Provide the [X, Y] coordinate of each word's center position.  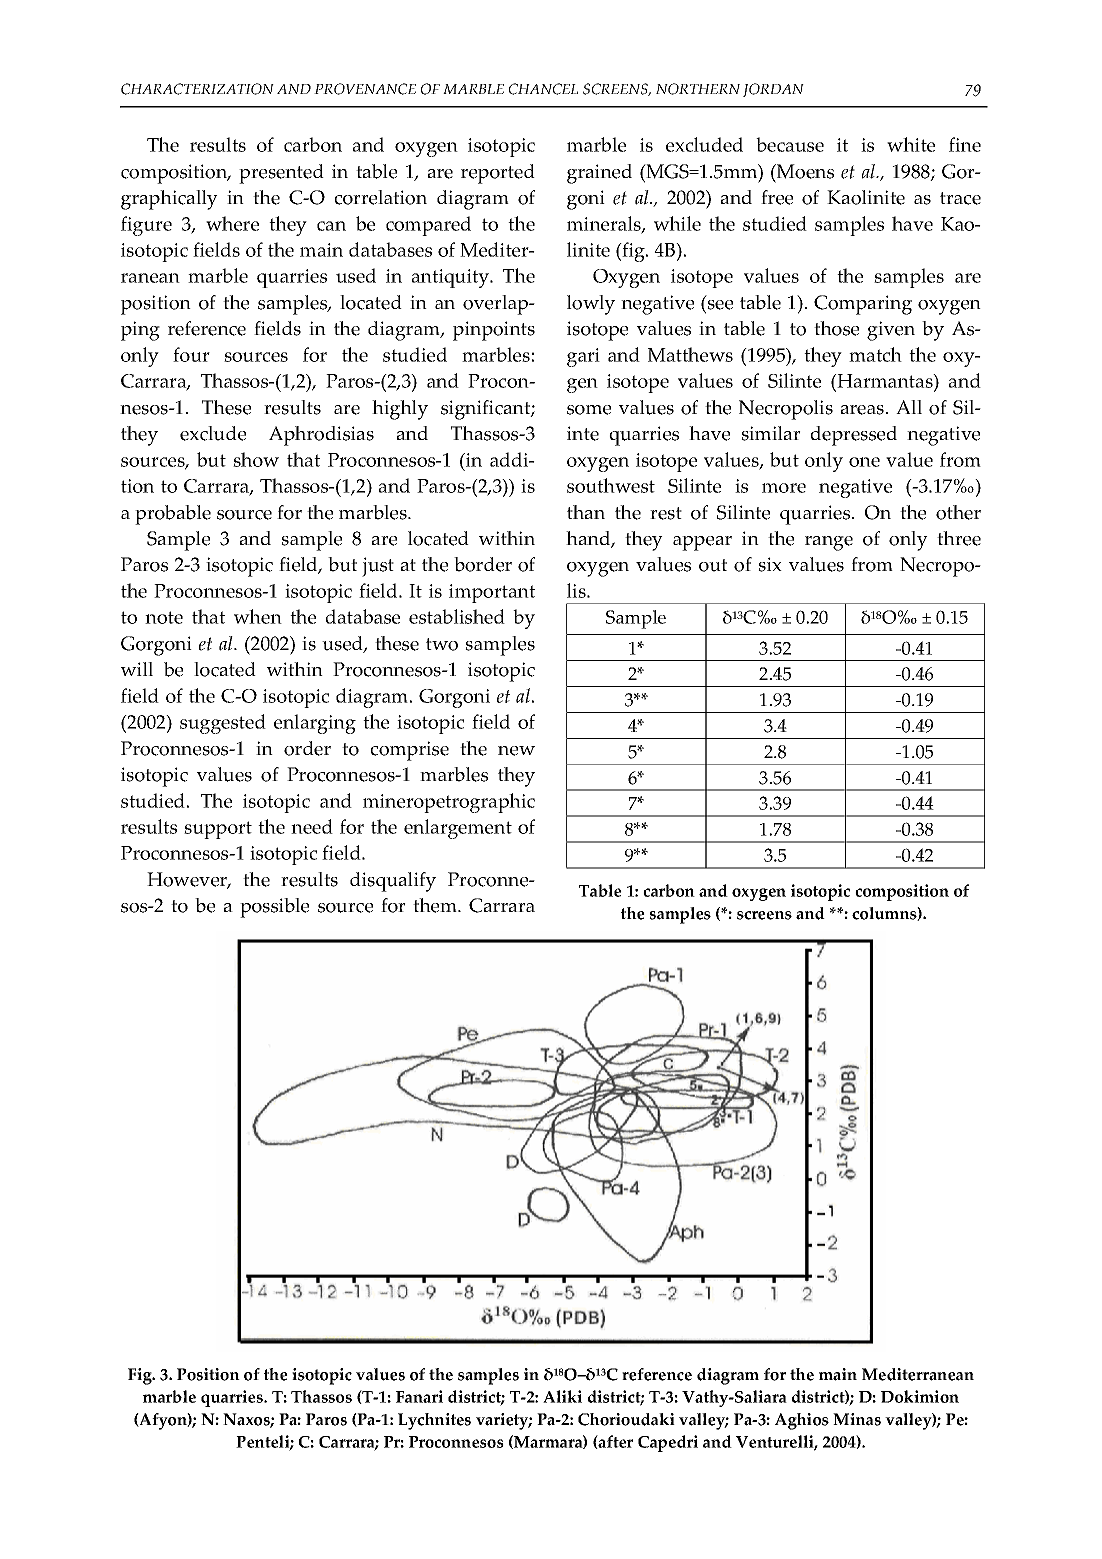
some [589, 410]
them [436, 905]
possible [274, 908]
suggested [223, 724]
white [911, 144]
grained [599, 174]
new [516, 751]
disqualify [393, 882]
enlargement [458, 829]
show [256, 459]
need [312, 826]
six [770, 564]
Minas [857, 1419]
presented [281, 174]
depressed [854, 436]
